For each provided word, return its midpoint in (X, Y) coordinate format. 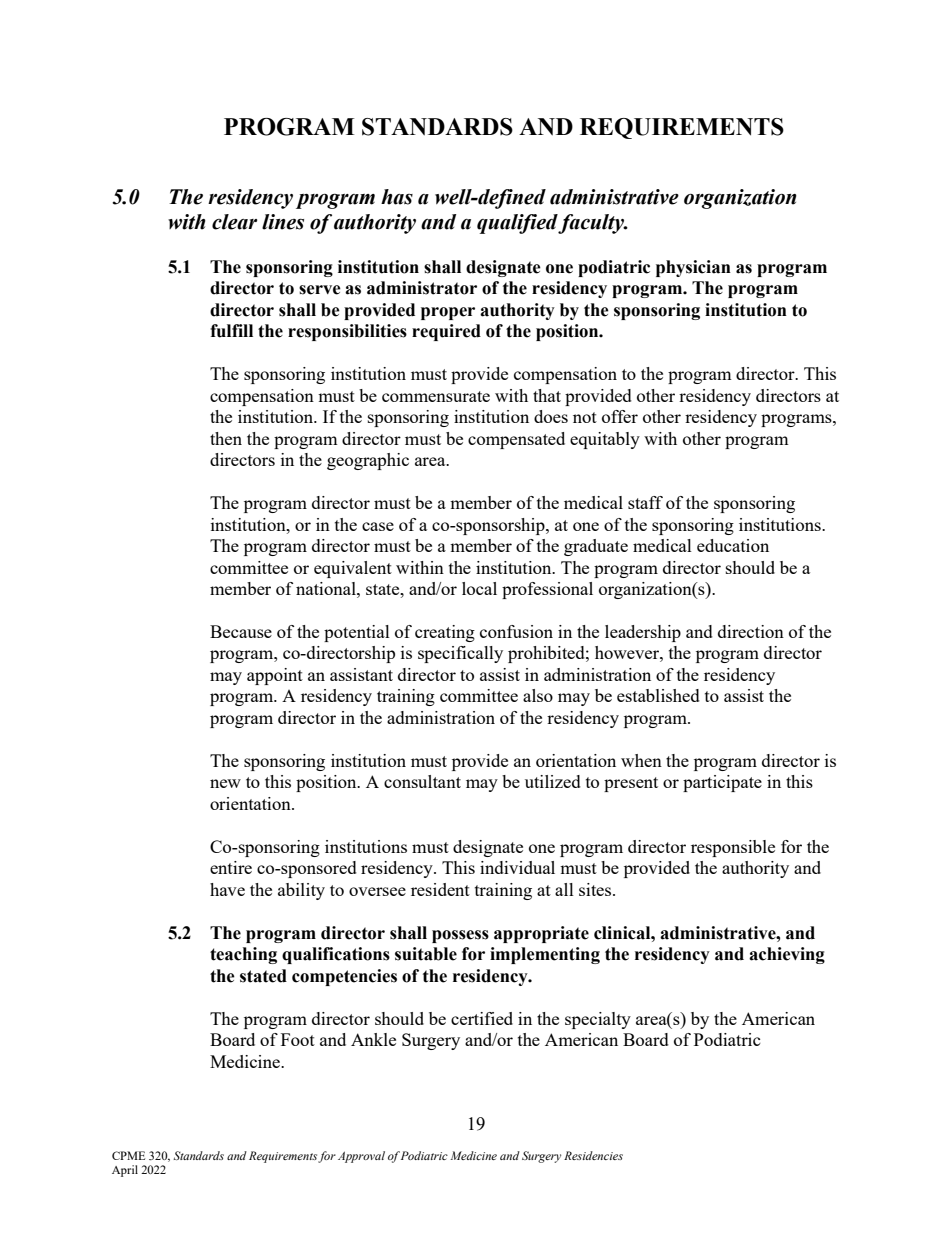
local (479, 588)
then (226, 438)
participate (722, 783)
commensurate (436, 396)
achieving (787, 955)
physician (693, 268)
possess (460, 936)
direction (751, 631)
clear (234, 222)
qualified (518, 224)
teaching (243, 955)
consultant (422, 781)
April (125, 1171)
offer (620, 416)
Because (241, 631)
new (225, 783)
